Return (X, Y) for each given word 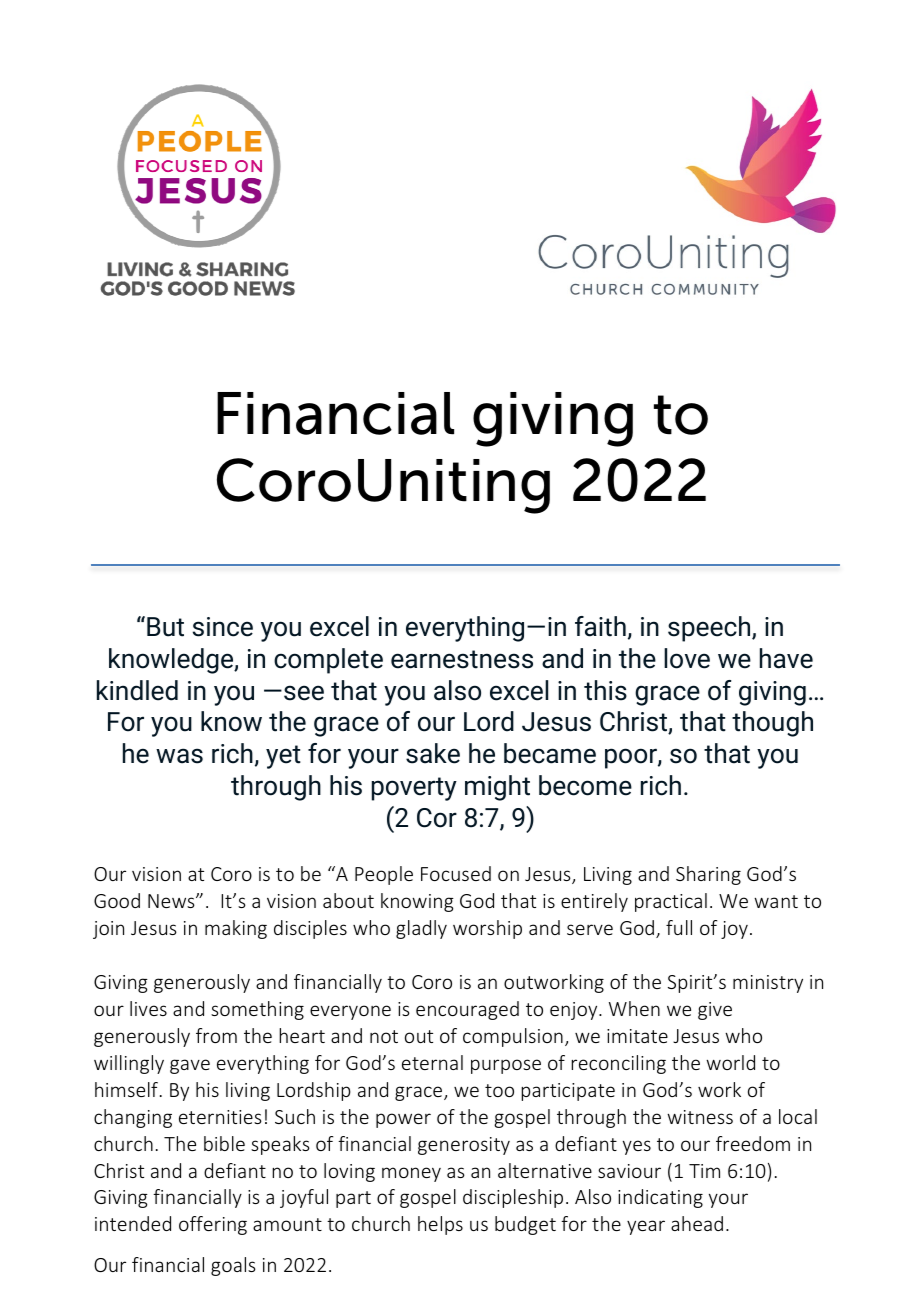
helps (440, 1225)
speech (710, 629)
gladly (421, 929)
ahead (697, 1223)
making (236, 929)
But (165, 627)
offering (213, 1225)
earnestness (462, 659)
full (679, 927)
